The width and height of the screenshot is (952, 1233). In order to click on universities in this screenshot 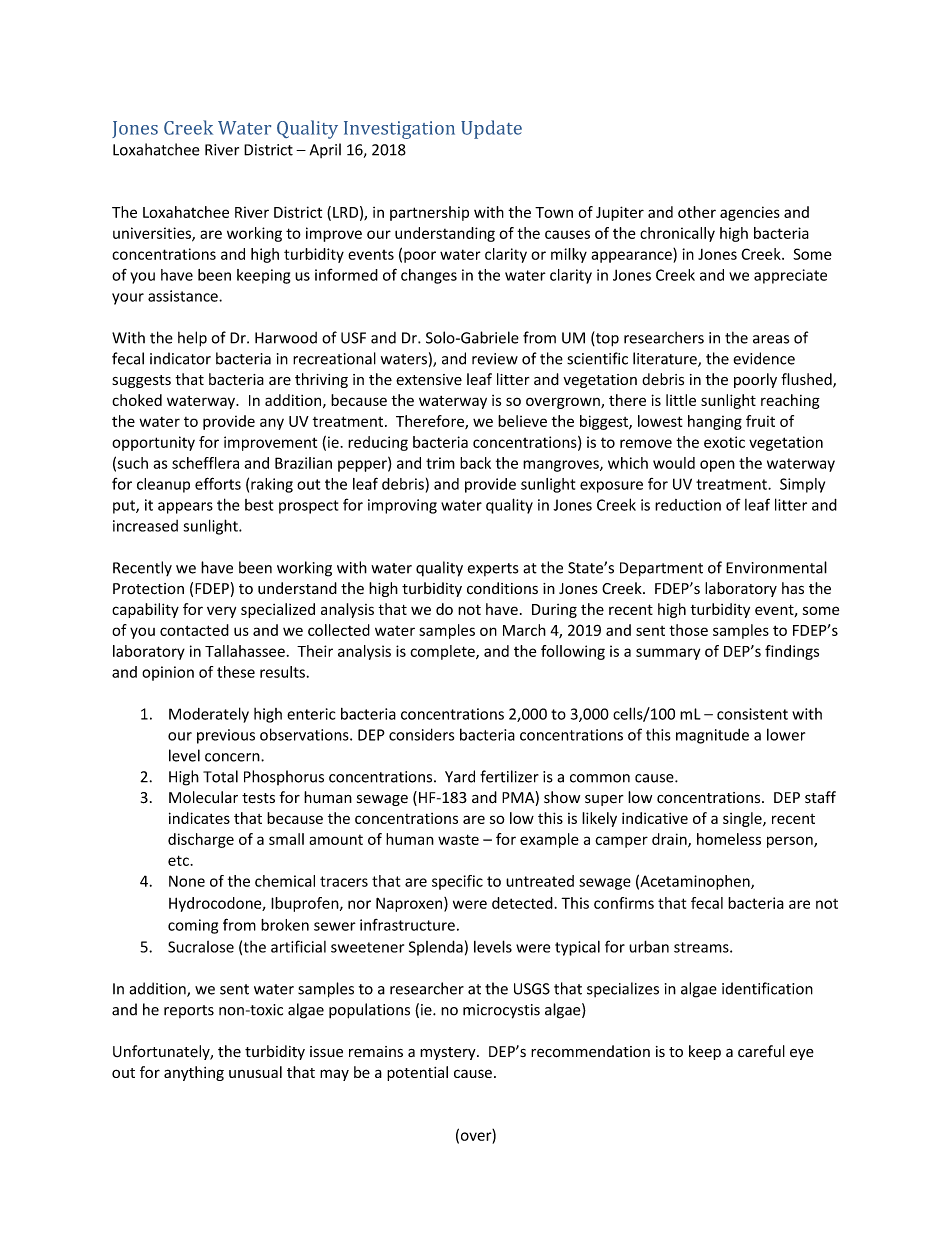, I will do `click(153, 234)`.
